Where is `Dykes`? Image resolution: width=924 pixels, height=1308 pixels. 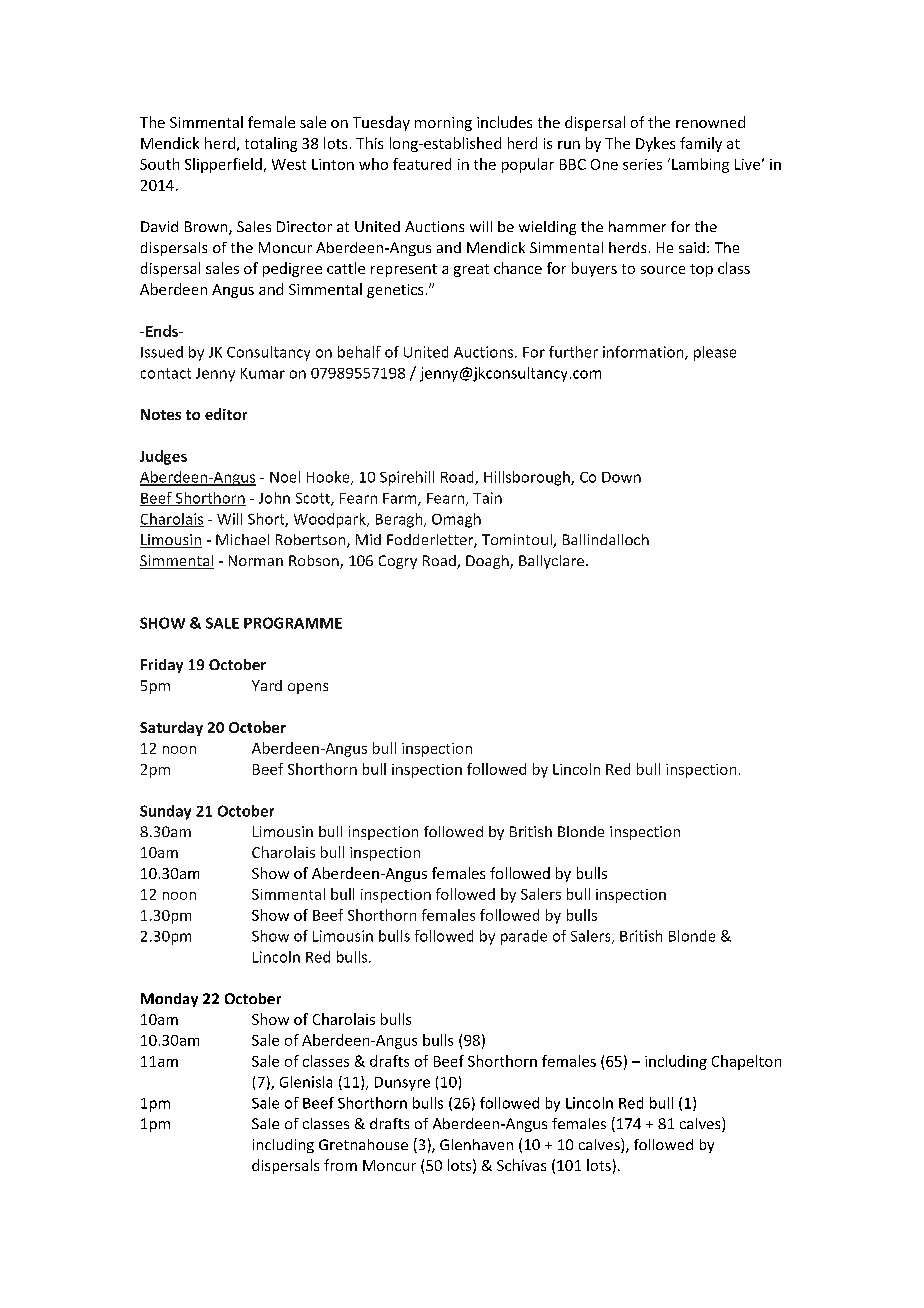
Dykes is located at coordinates (655, 144).
